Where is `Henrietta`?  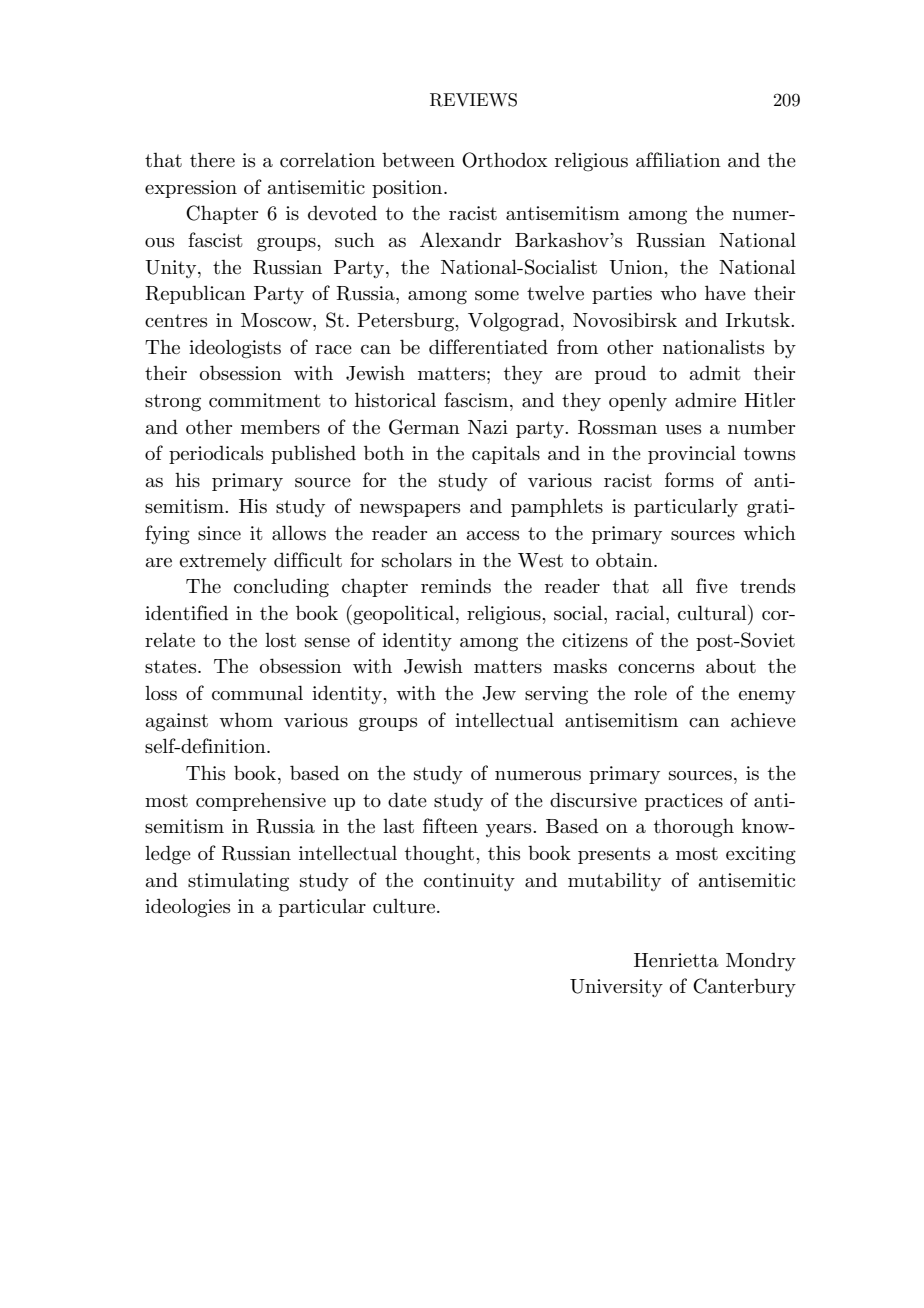 Henrietta is located at coordinates (676, 960).
